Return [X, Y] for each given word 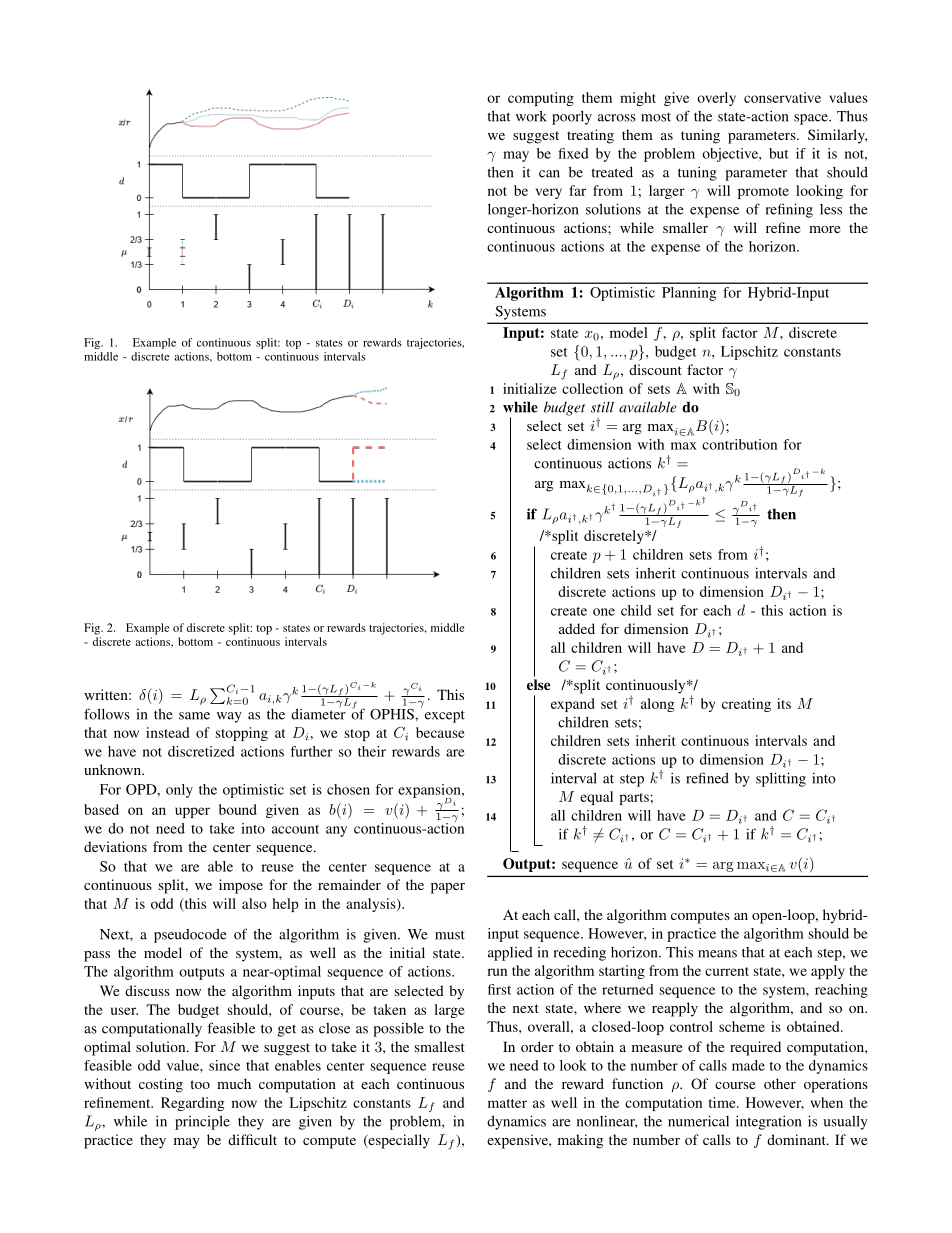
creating [746, 705]
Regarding [192, 1104]
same [194, 716]
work [531, 116]
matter [507, 1103]
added [577, 628]
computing [541, 99]
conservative [782, 97]
